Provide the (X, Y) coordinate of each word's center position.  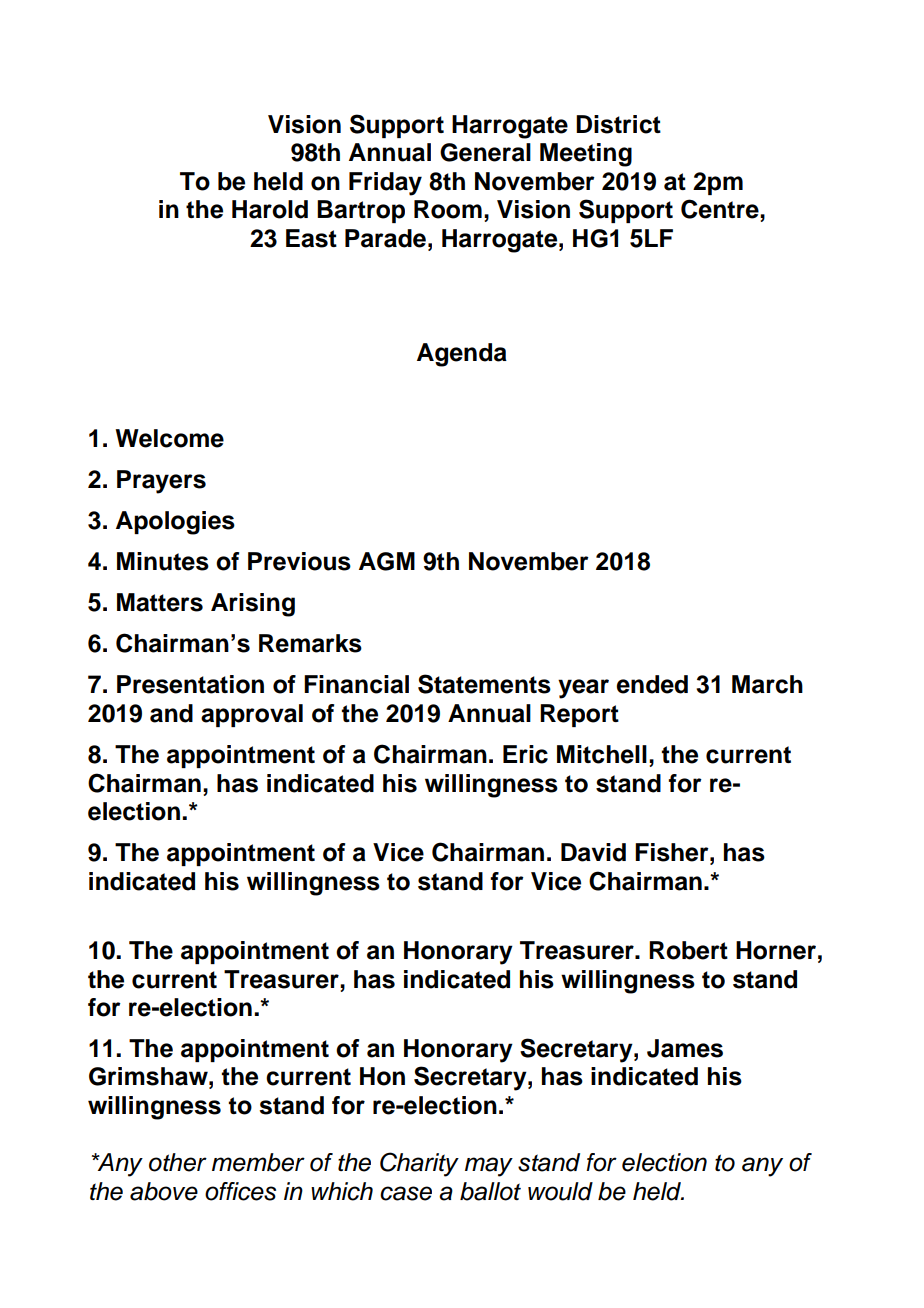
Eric (525, 754)
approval (252, 715)
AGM (387, 561)
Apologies (175, 523)
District (618, 124)
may (489, 1167)
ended (652, 684)
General (485, 152)
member (258, 1162)
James (685, 1048)
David (593, 852)
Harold (270, 209)
